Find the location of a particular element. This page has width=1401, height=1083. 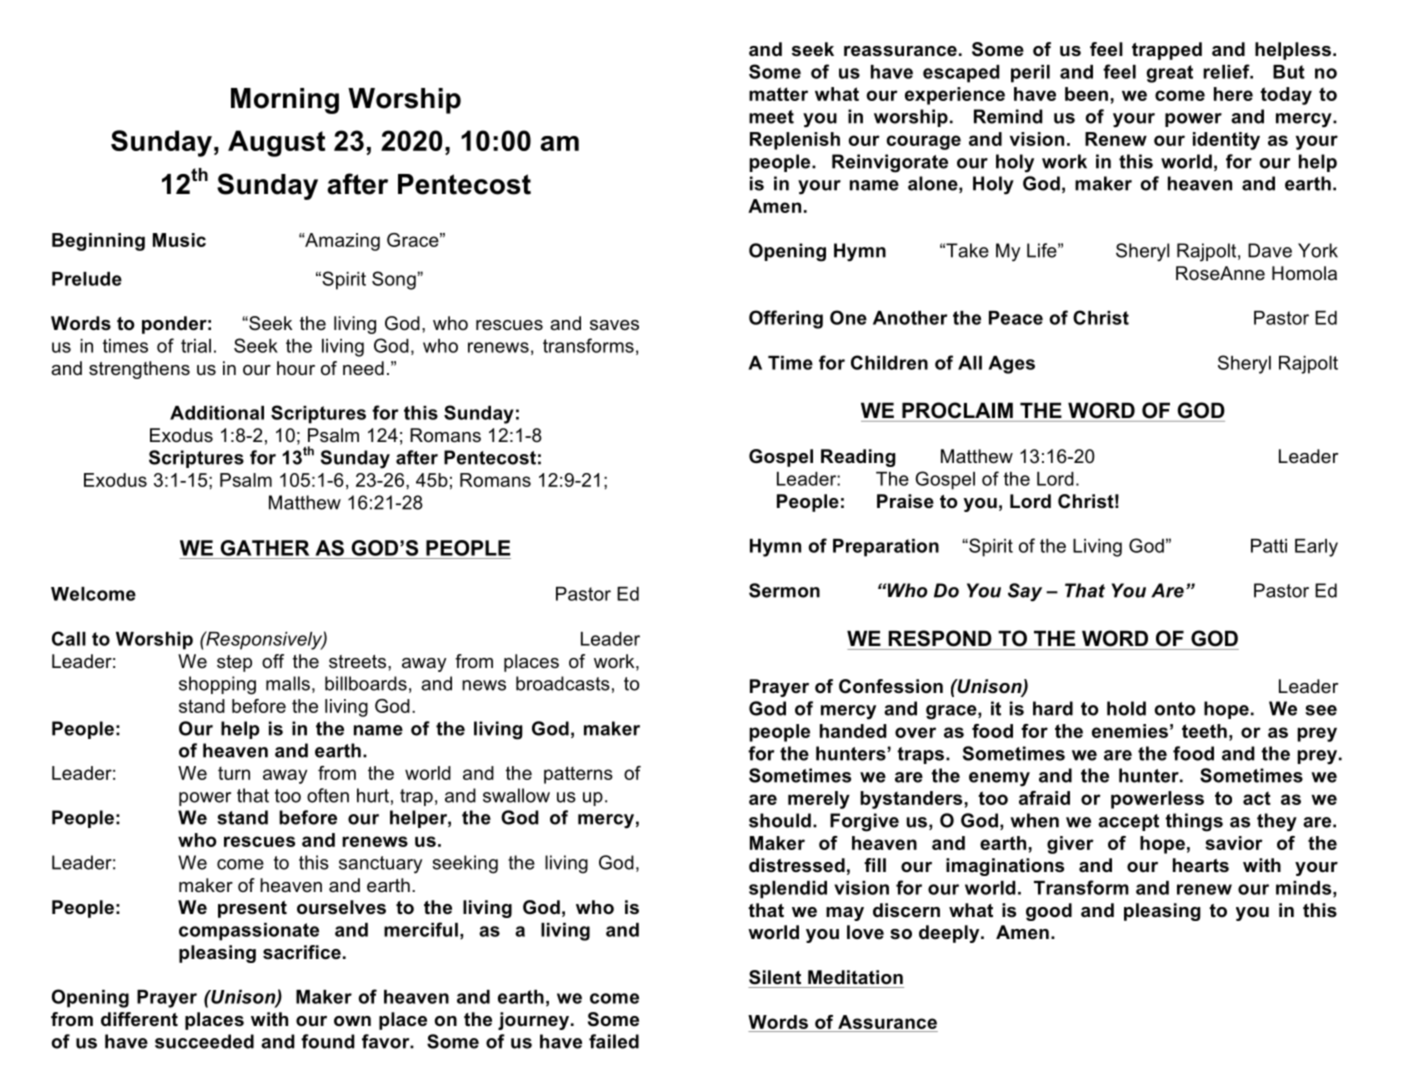

turn is located at coordinates (234, 773).
